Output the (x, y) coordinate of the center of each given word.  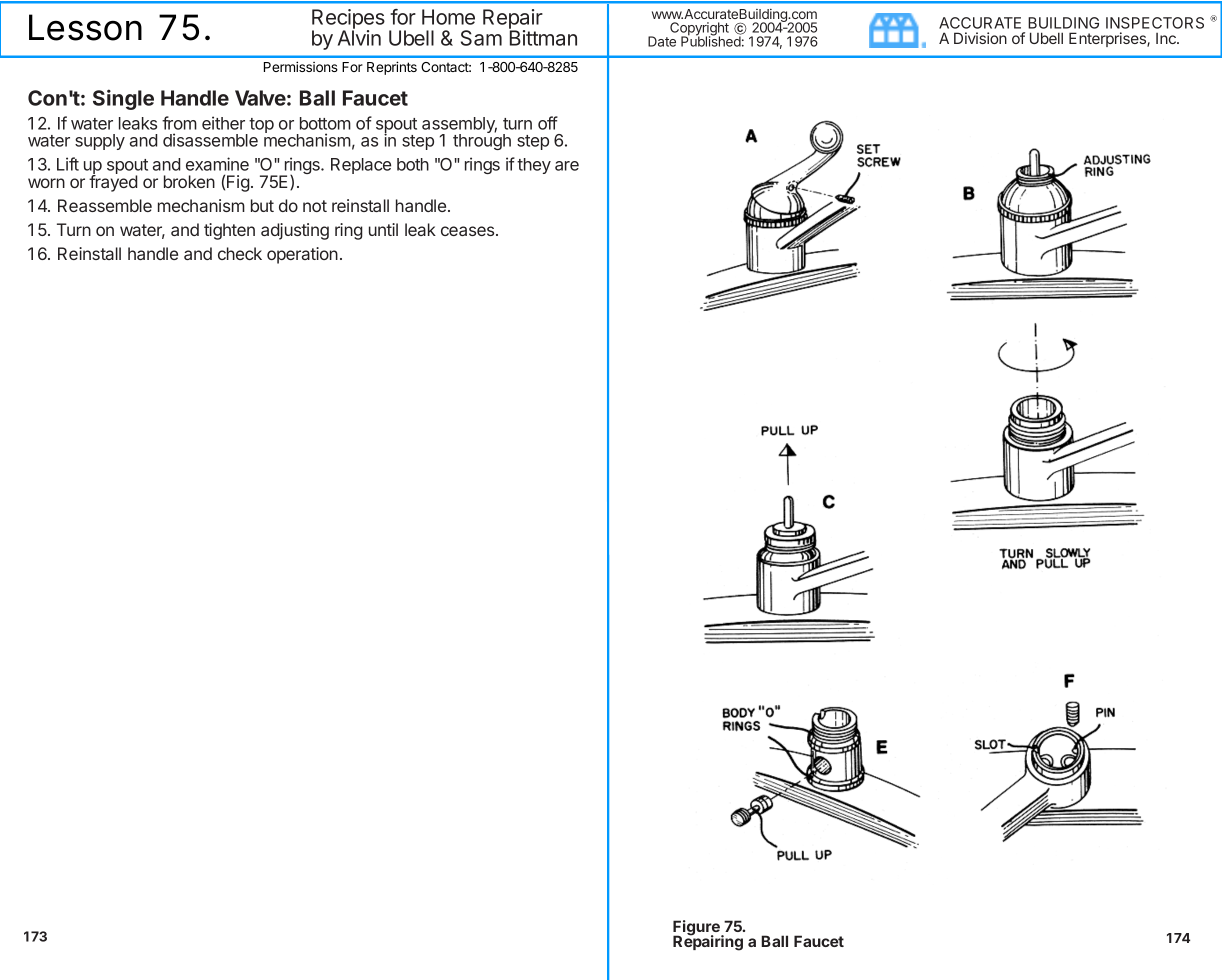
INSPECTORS (1155, 23)
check (240, 253)
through (482, 141)
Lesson (85, 27)
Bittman (543, 37)
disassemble (210, 140)
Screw (879, 160)
